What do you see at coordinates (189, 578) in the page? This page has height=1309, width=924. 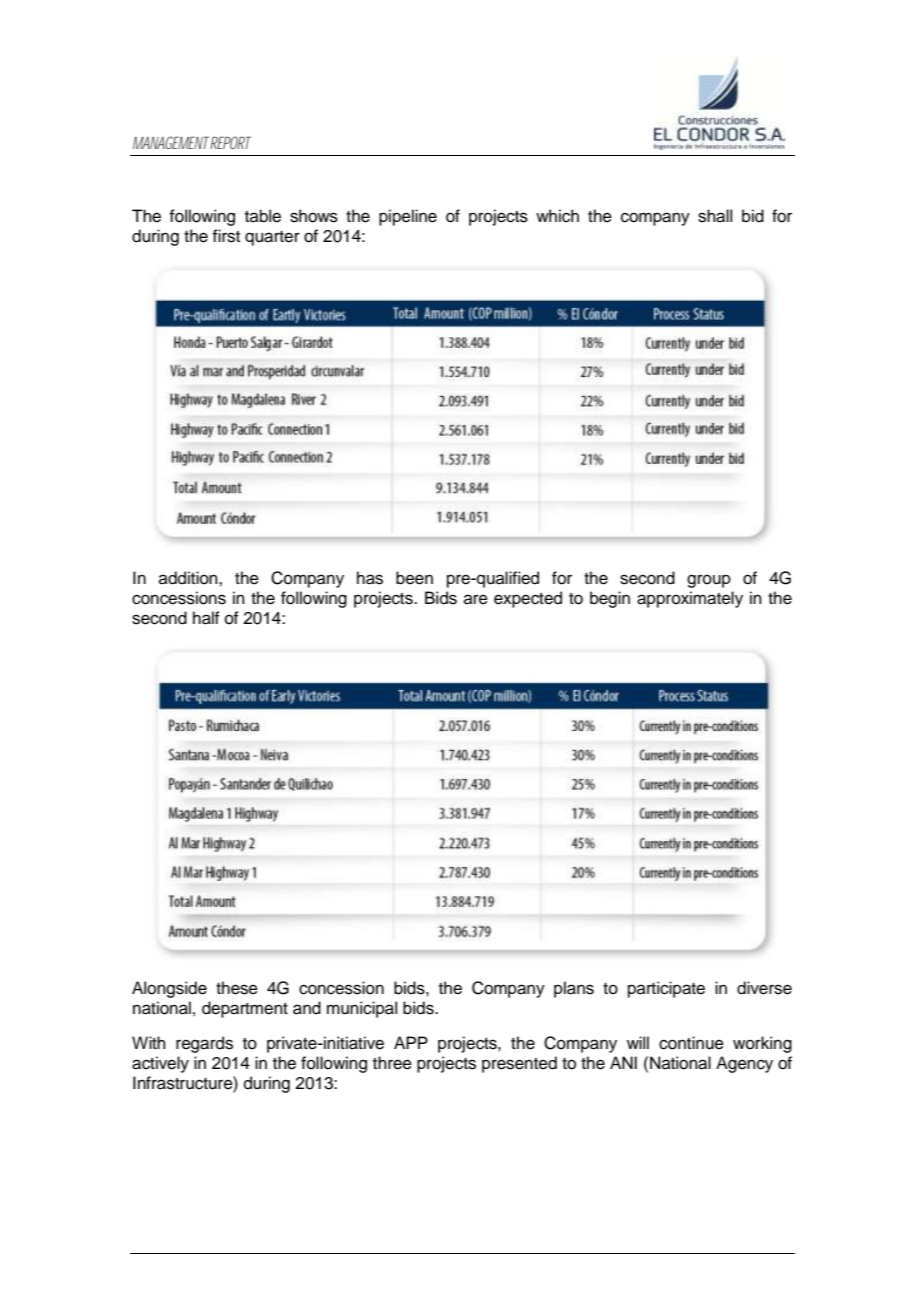 I see `addition` at bounding box center [189, 578].
